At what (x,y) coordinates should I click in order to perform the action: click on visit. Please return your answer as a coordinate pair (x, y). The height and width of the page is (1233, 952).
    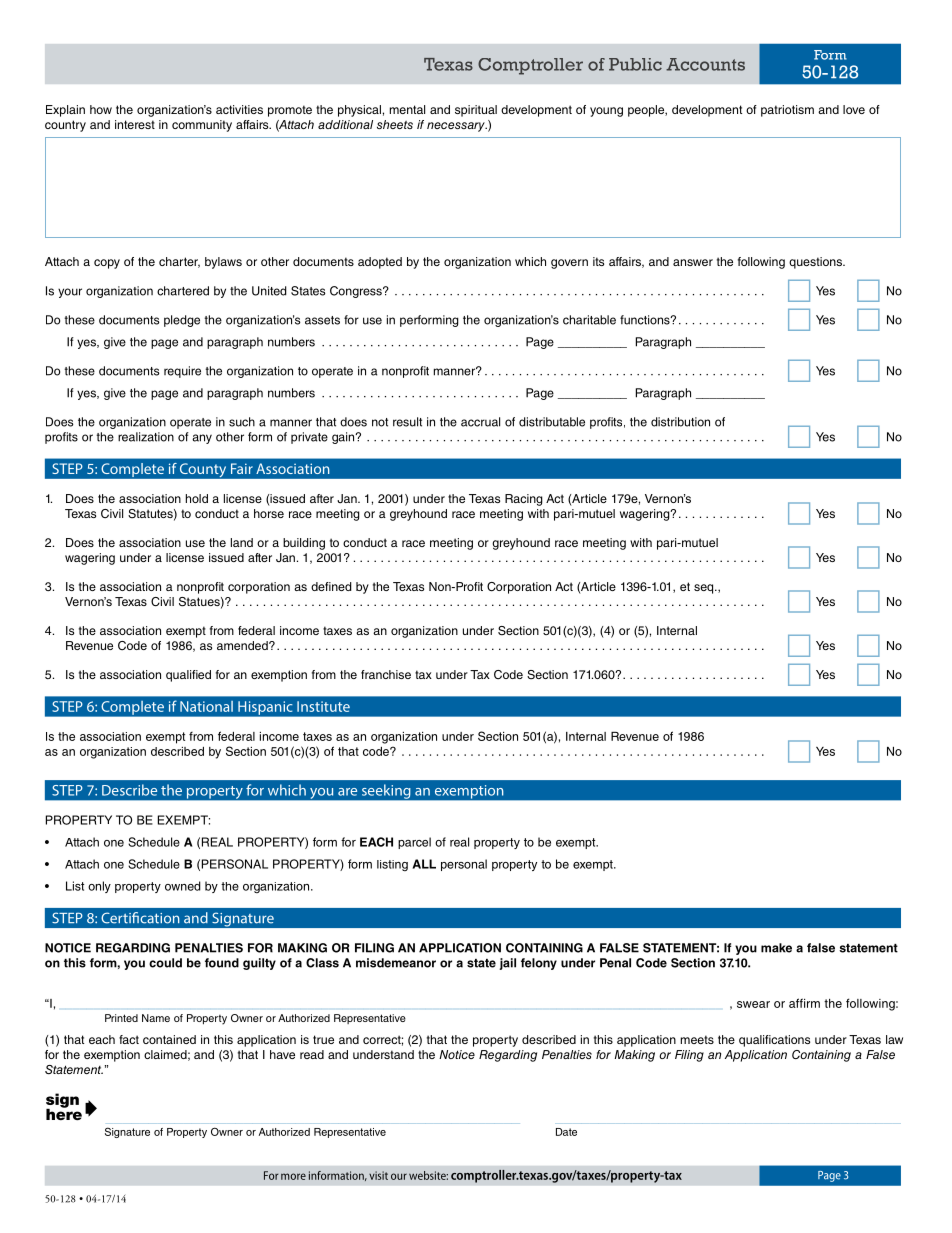
    Looking at the image, I should click on (378, 1175).
